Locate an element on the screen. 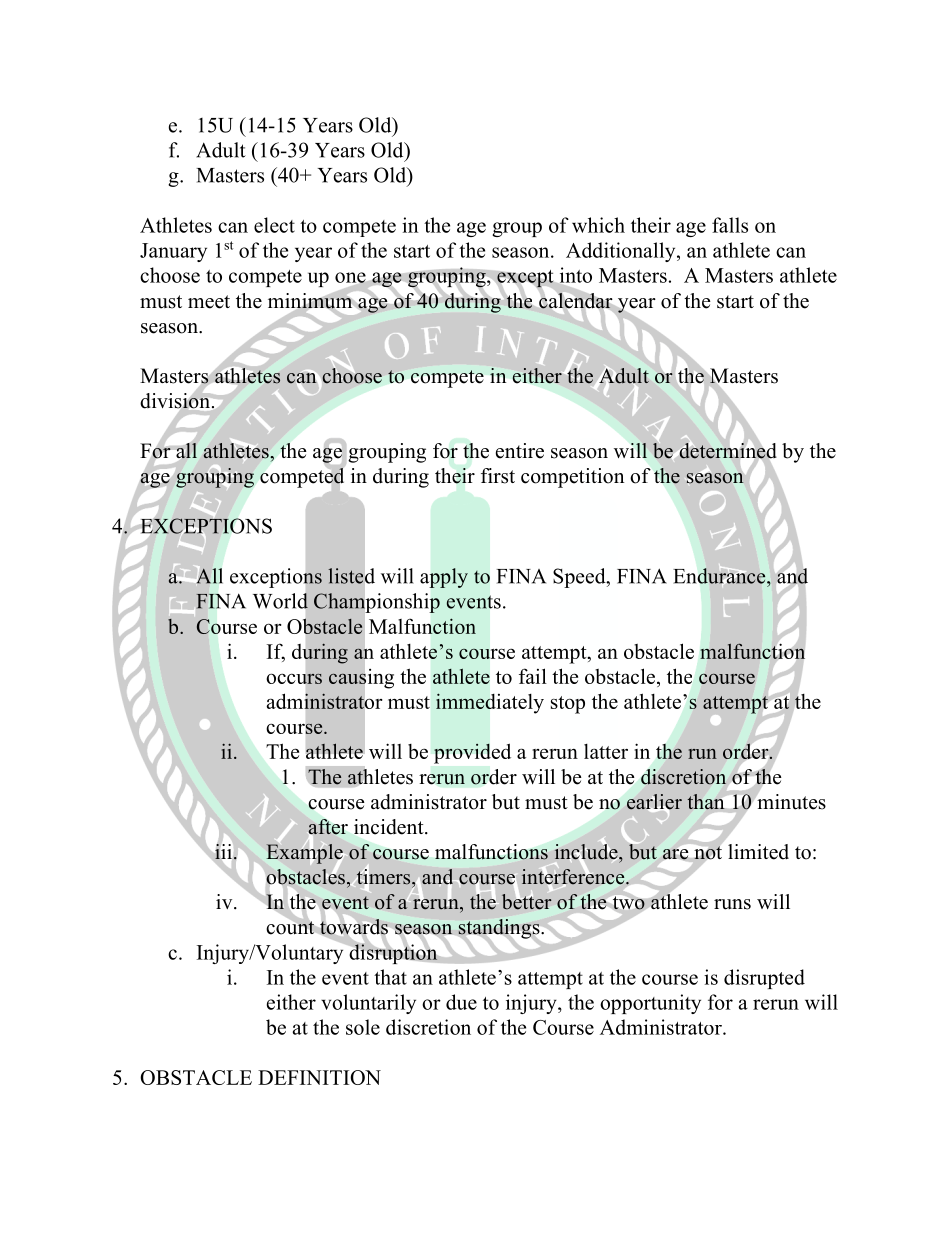  into is located at coordinates (574, 276).
